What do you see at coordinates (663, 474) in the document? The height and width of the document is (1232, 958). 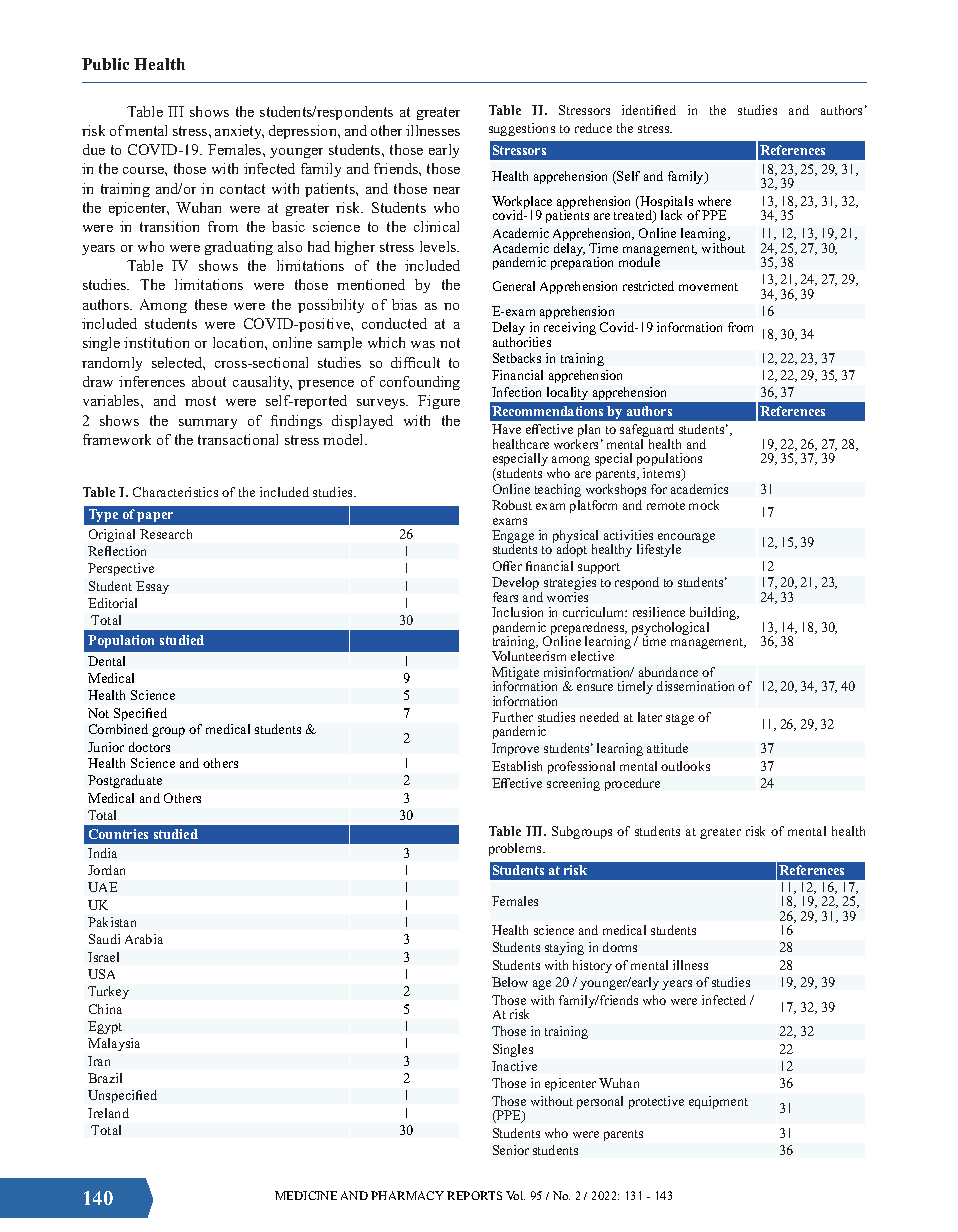 I see `interns` at bounding box center [663, 474].
